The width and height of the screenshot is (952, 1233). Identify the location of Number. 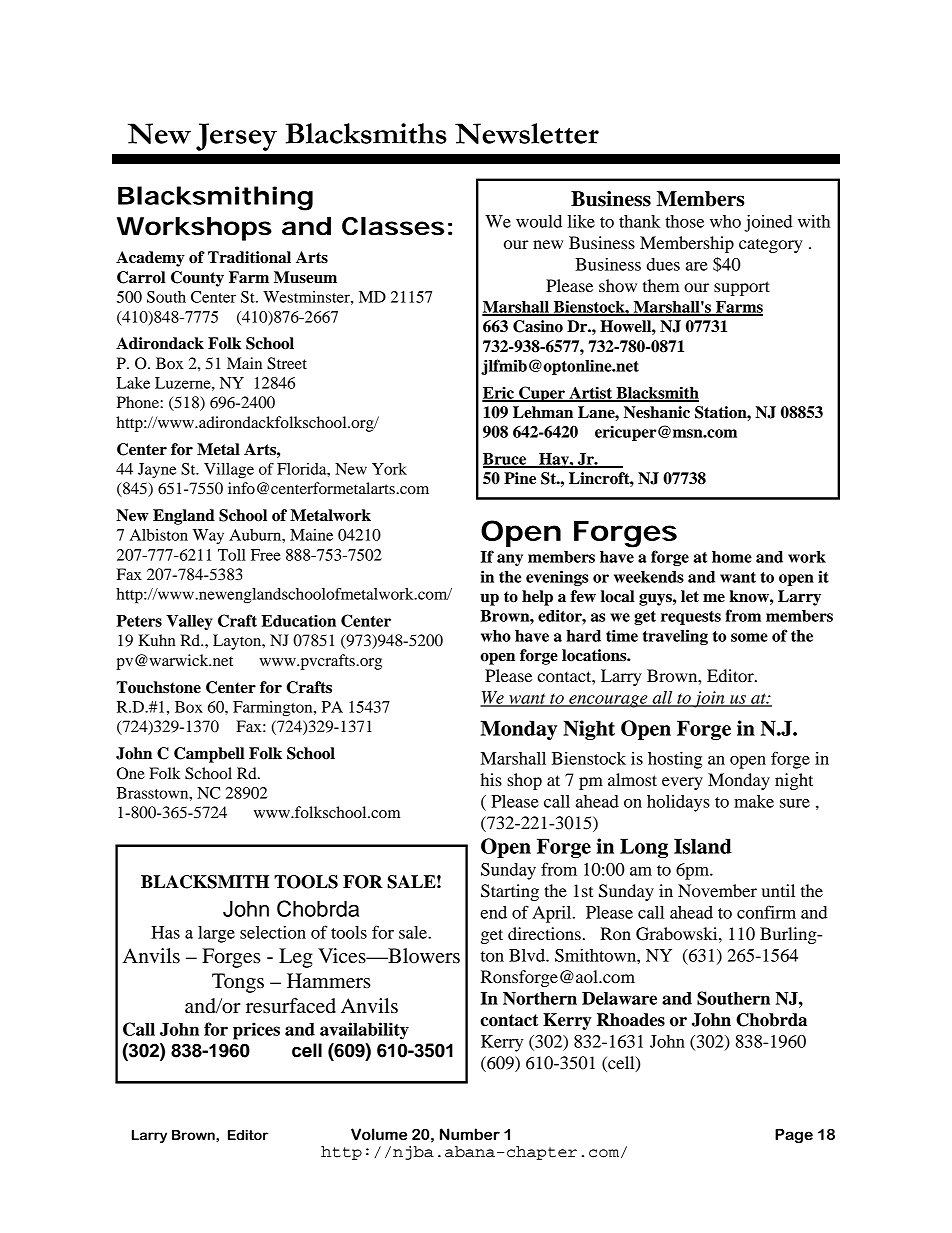
(470, 1134).
